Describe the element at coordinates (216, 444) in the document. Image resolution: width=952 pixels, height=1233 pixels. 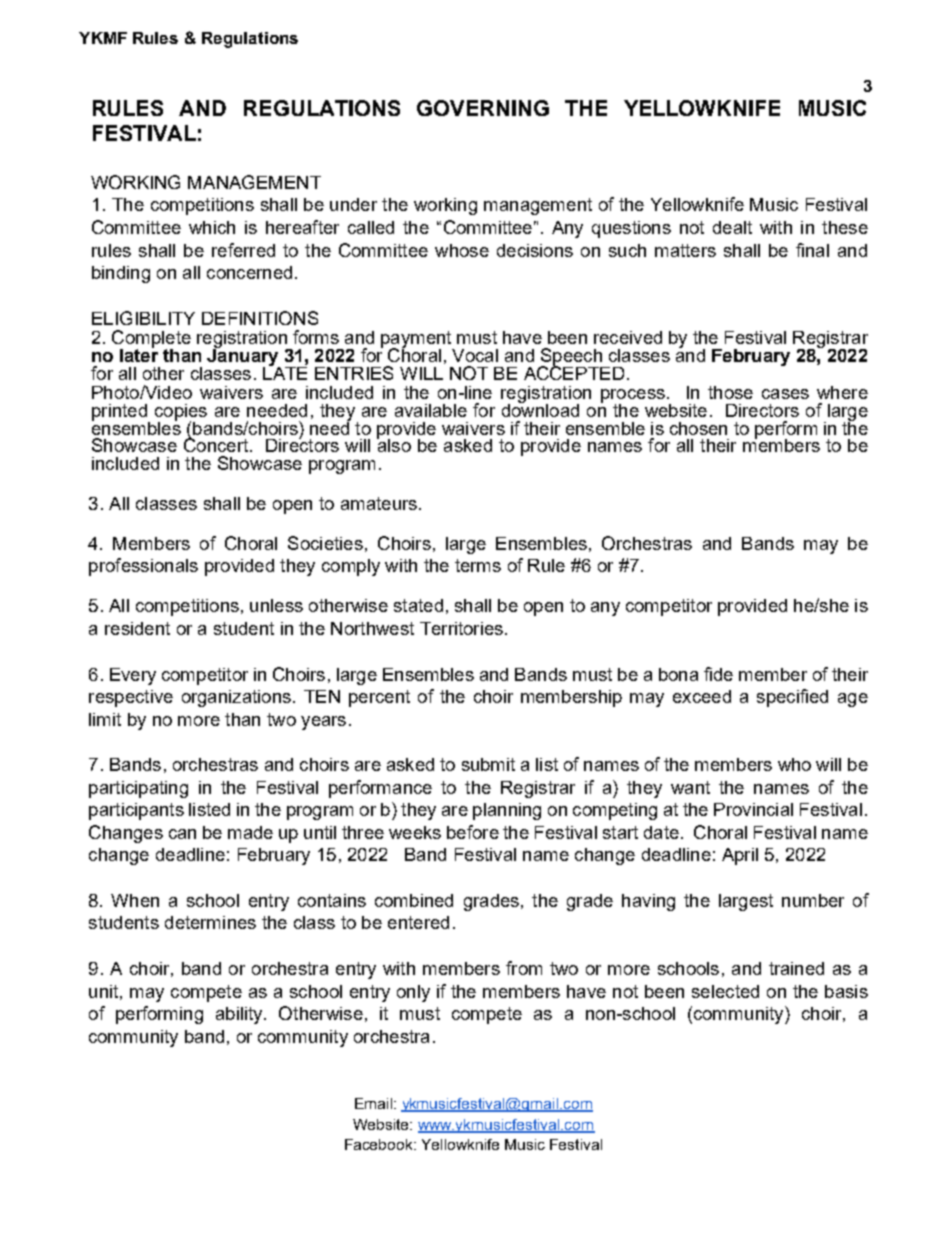
I see `Concert` at that location.
